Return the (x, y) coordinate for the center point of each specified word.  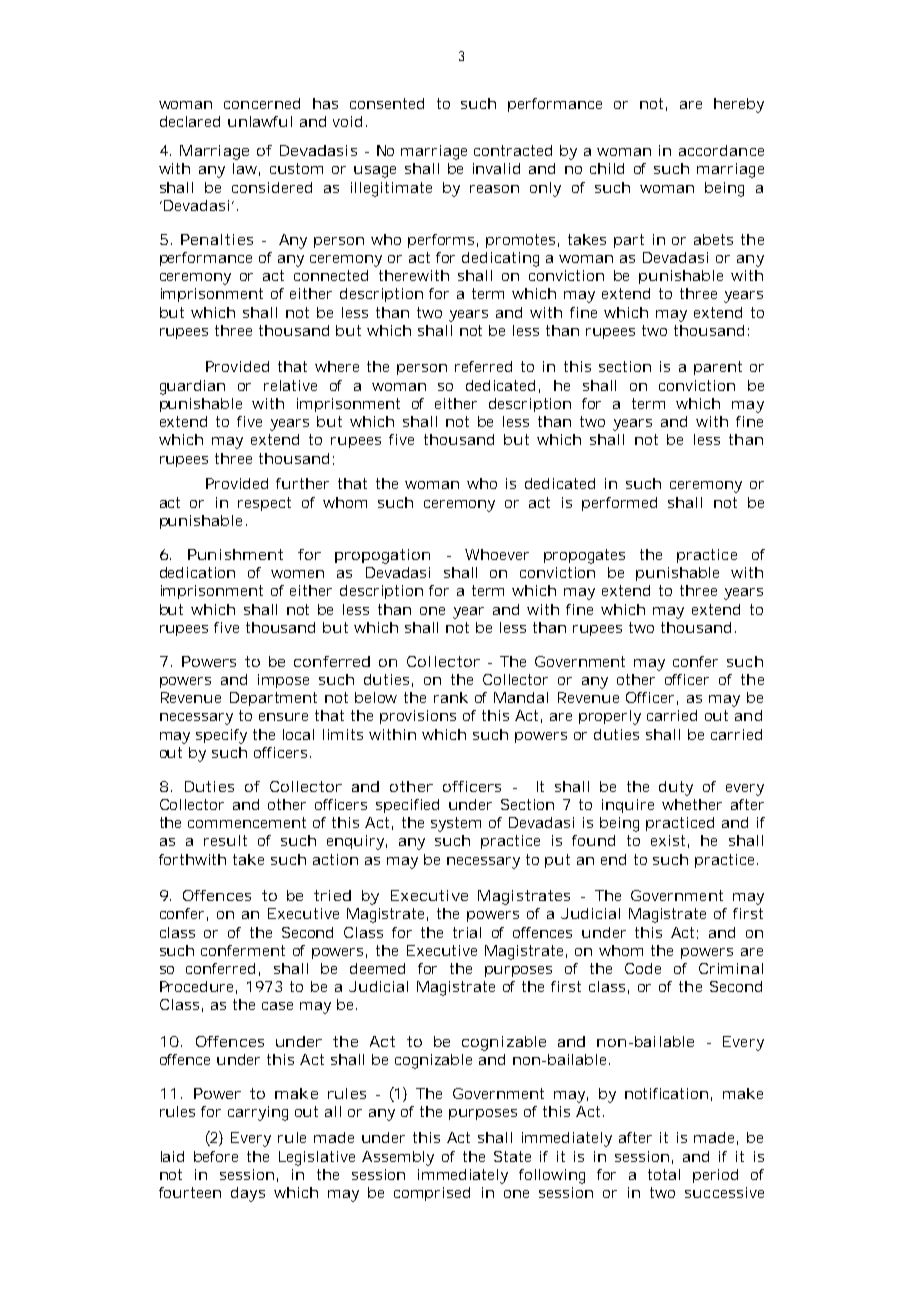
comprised (432, 1194)
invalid (496, 168)
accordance (721, 150)
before (216, 1156)
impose (283, 681)
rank (451, 697)
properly (610, 717)
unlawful (260, 121)
